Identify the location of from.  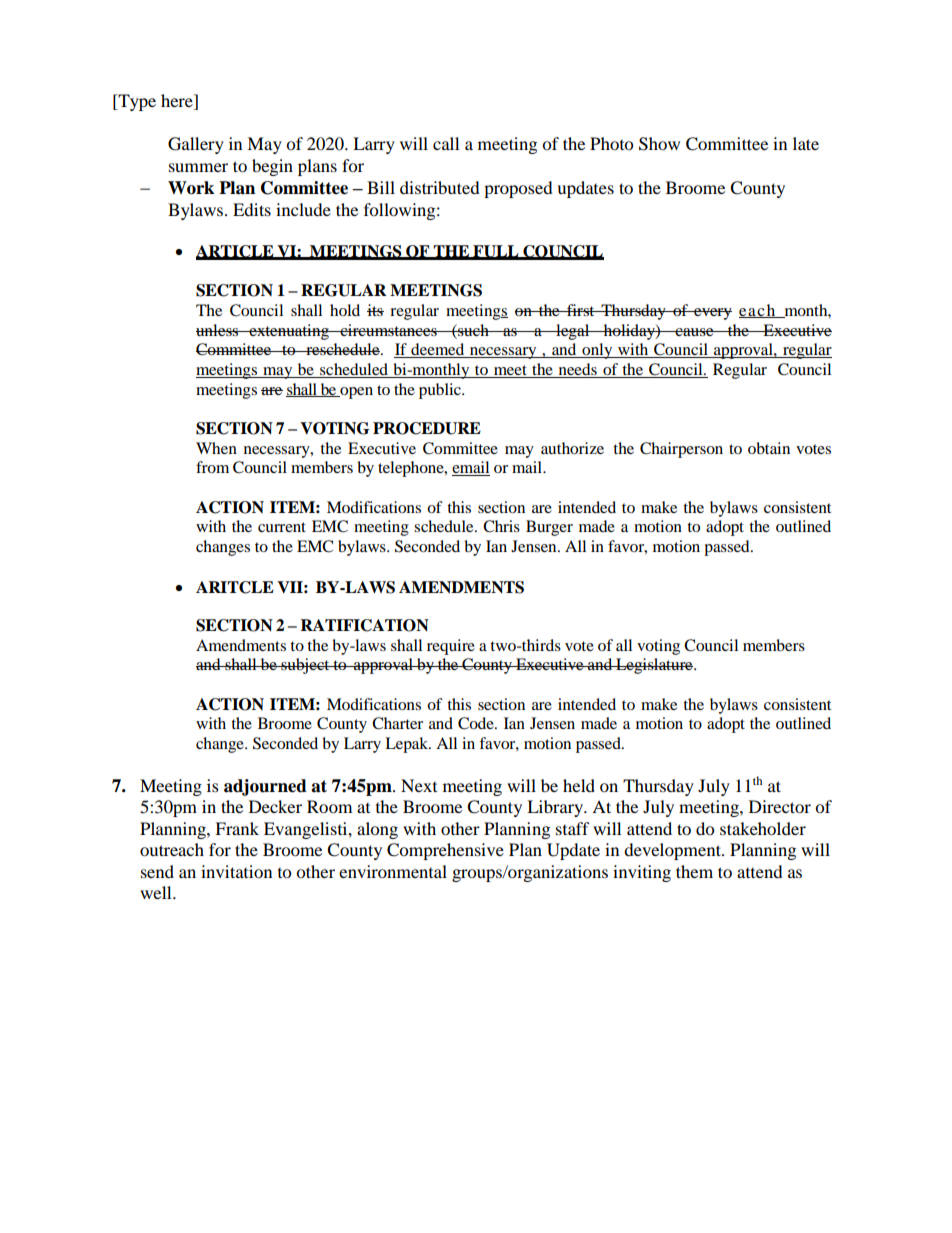
(212, 467).
